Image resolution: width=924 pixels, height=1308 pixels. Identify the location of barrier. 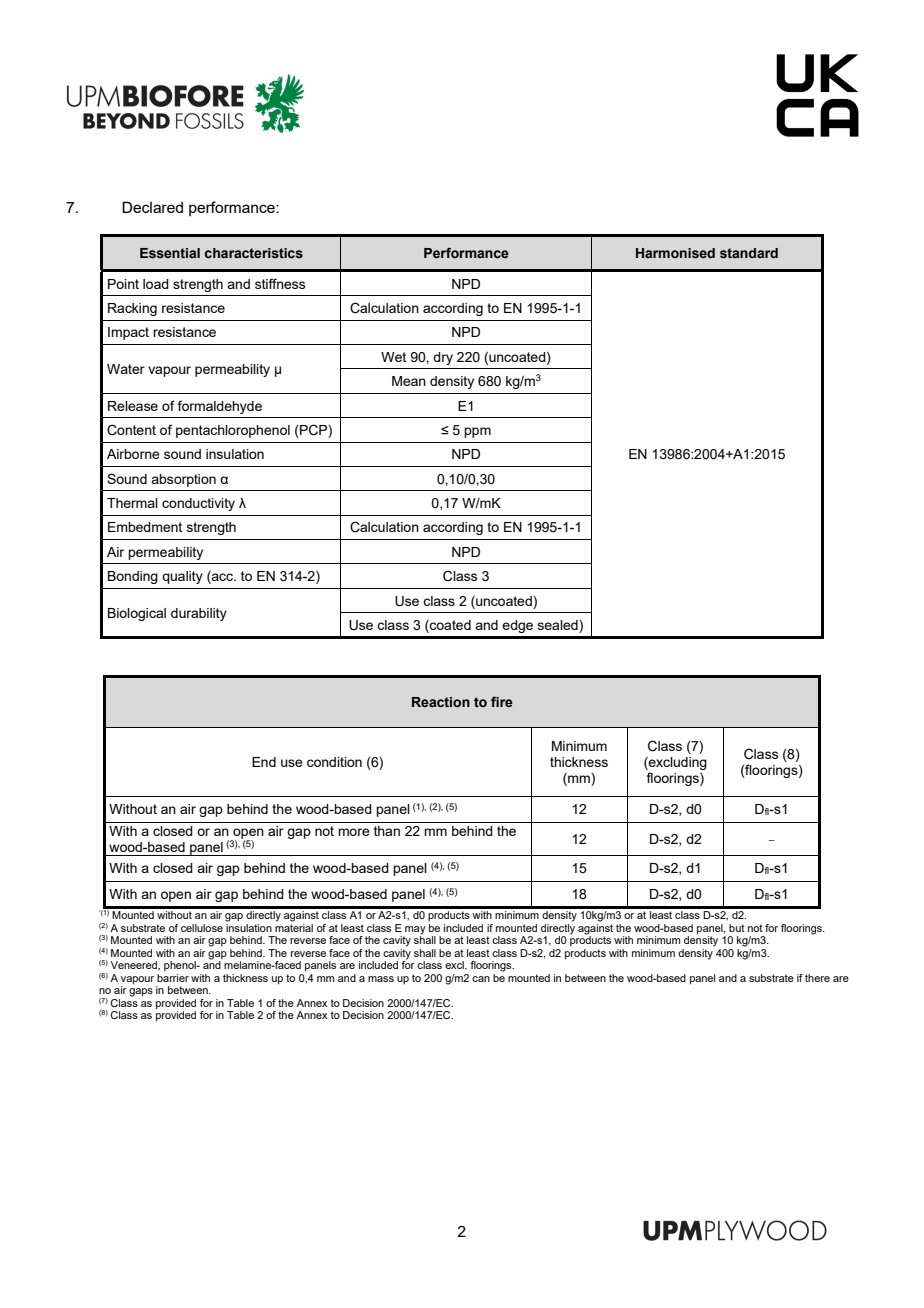
(173, 978).
